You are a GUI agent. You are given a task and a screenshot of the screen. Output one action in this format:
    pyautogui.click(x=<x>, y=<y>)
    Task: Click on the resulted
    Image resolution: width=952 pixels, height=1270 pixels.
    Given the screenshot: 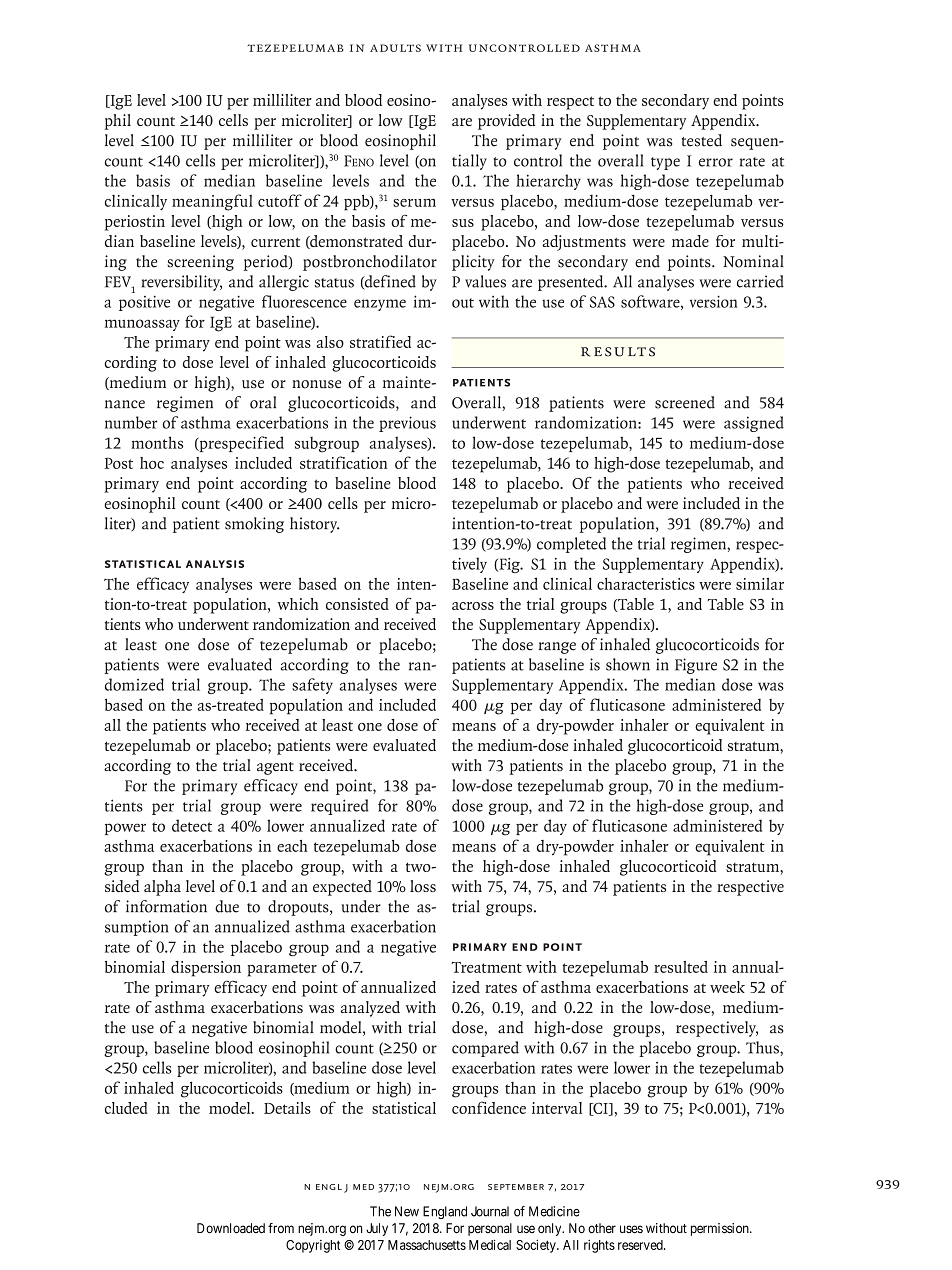 What is the action you would take?
    pyautogui.click(x=681, y=967)
